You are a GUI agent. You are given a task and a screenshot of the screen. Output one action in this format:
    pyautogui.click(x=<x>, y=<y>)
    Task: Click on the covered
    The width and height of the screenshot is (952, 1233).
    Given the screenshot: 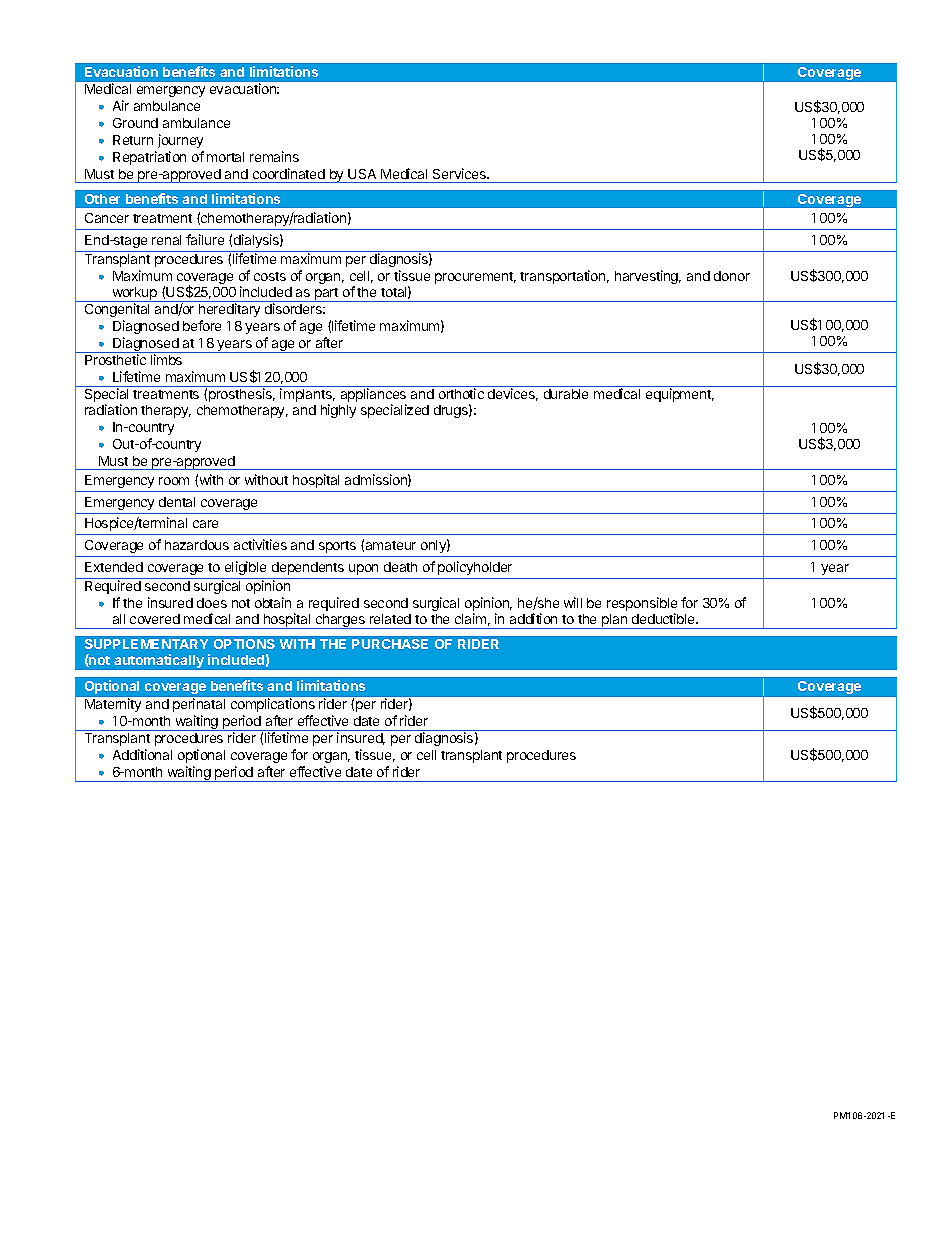 What is the action you would take?
    pyautogui.click(x=155, y=619)
